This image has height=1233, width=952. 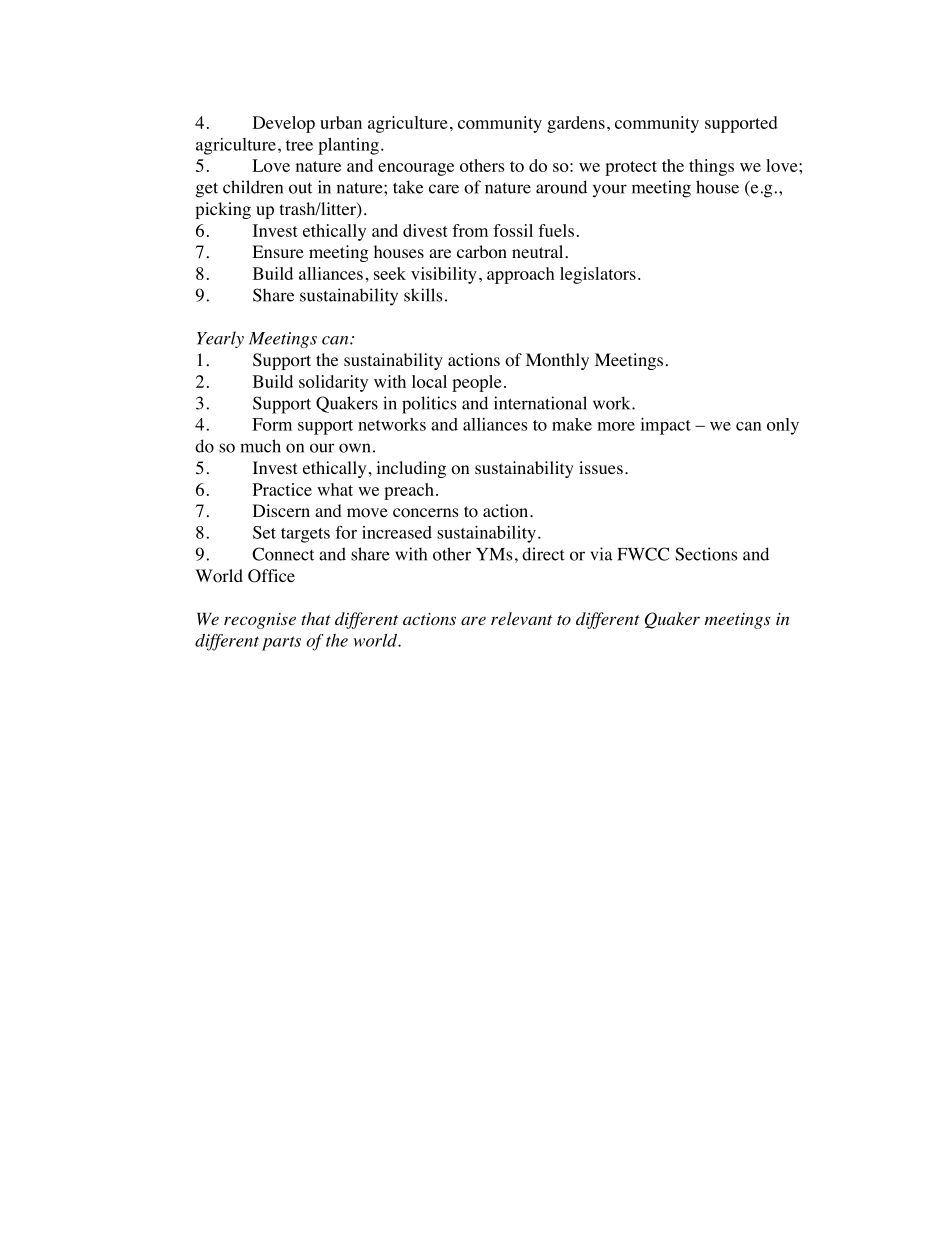 I want to click on relevant, so click(x=521, y=618).
